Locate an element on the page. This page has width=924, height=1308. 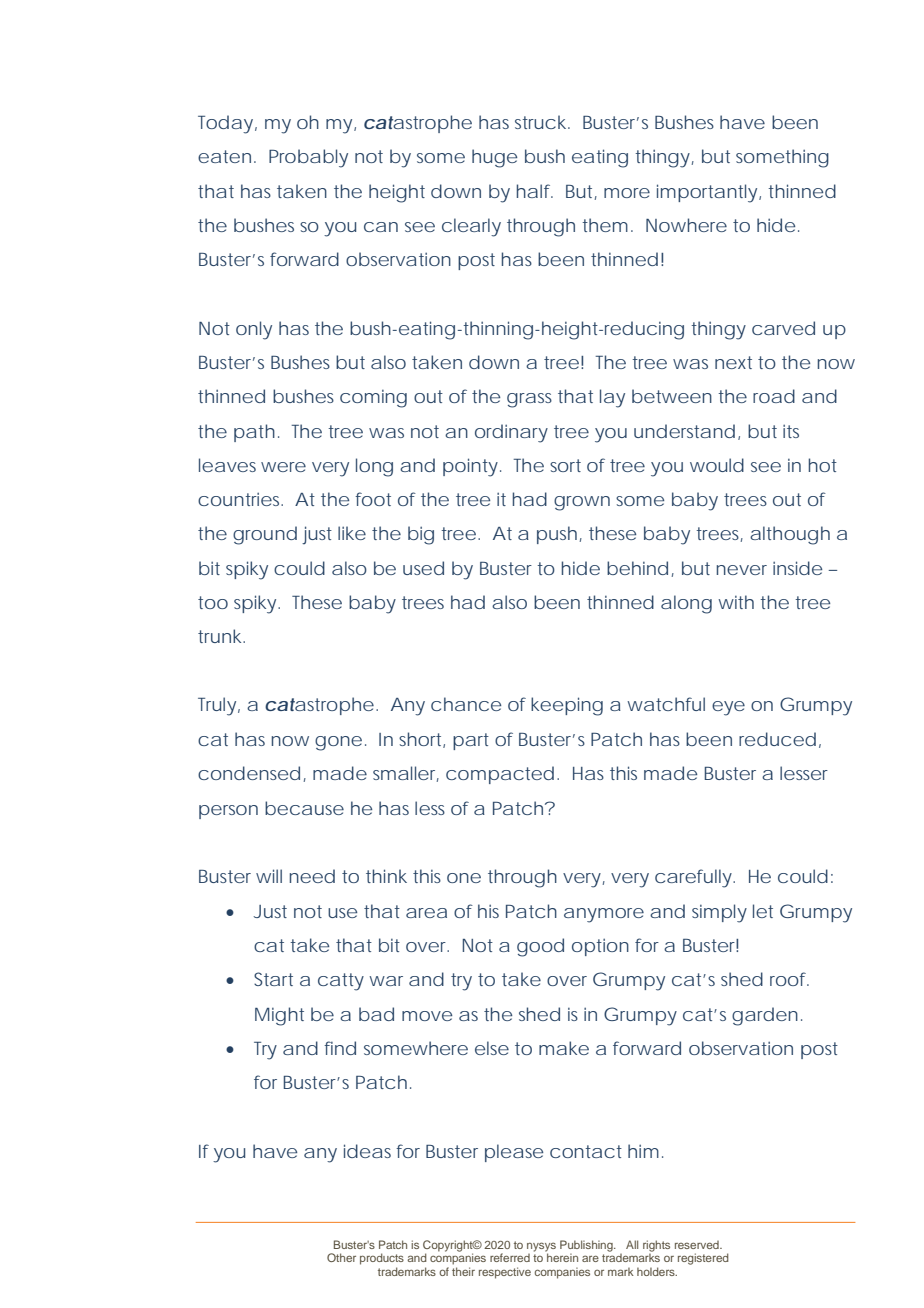
ground is located at coordinates (265, 535).
